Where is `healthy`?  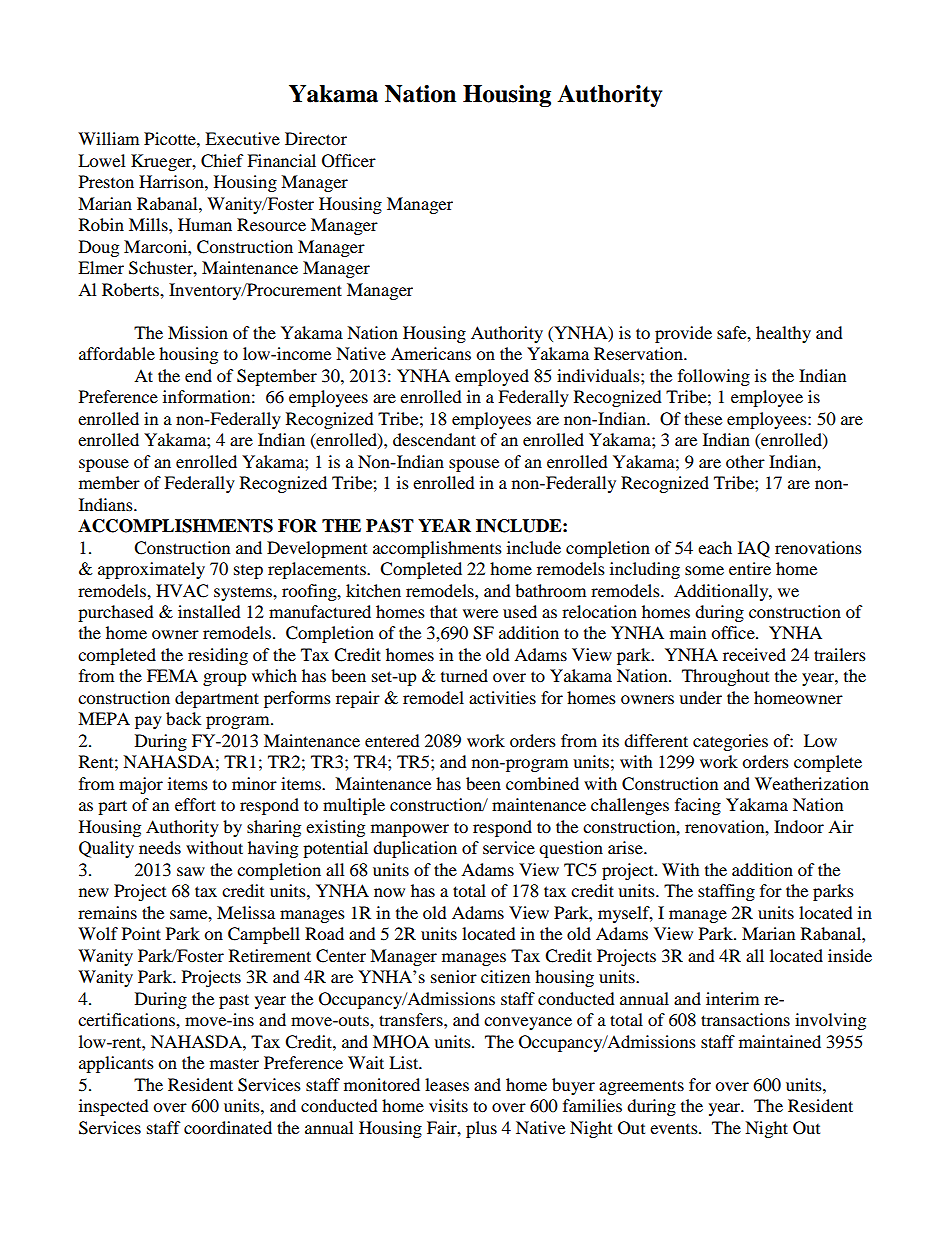 healthy is located at coordinates (783, 334).
